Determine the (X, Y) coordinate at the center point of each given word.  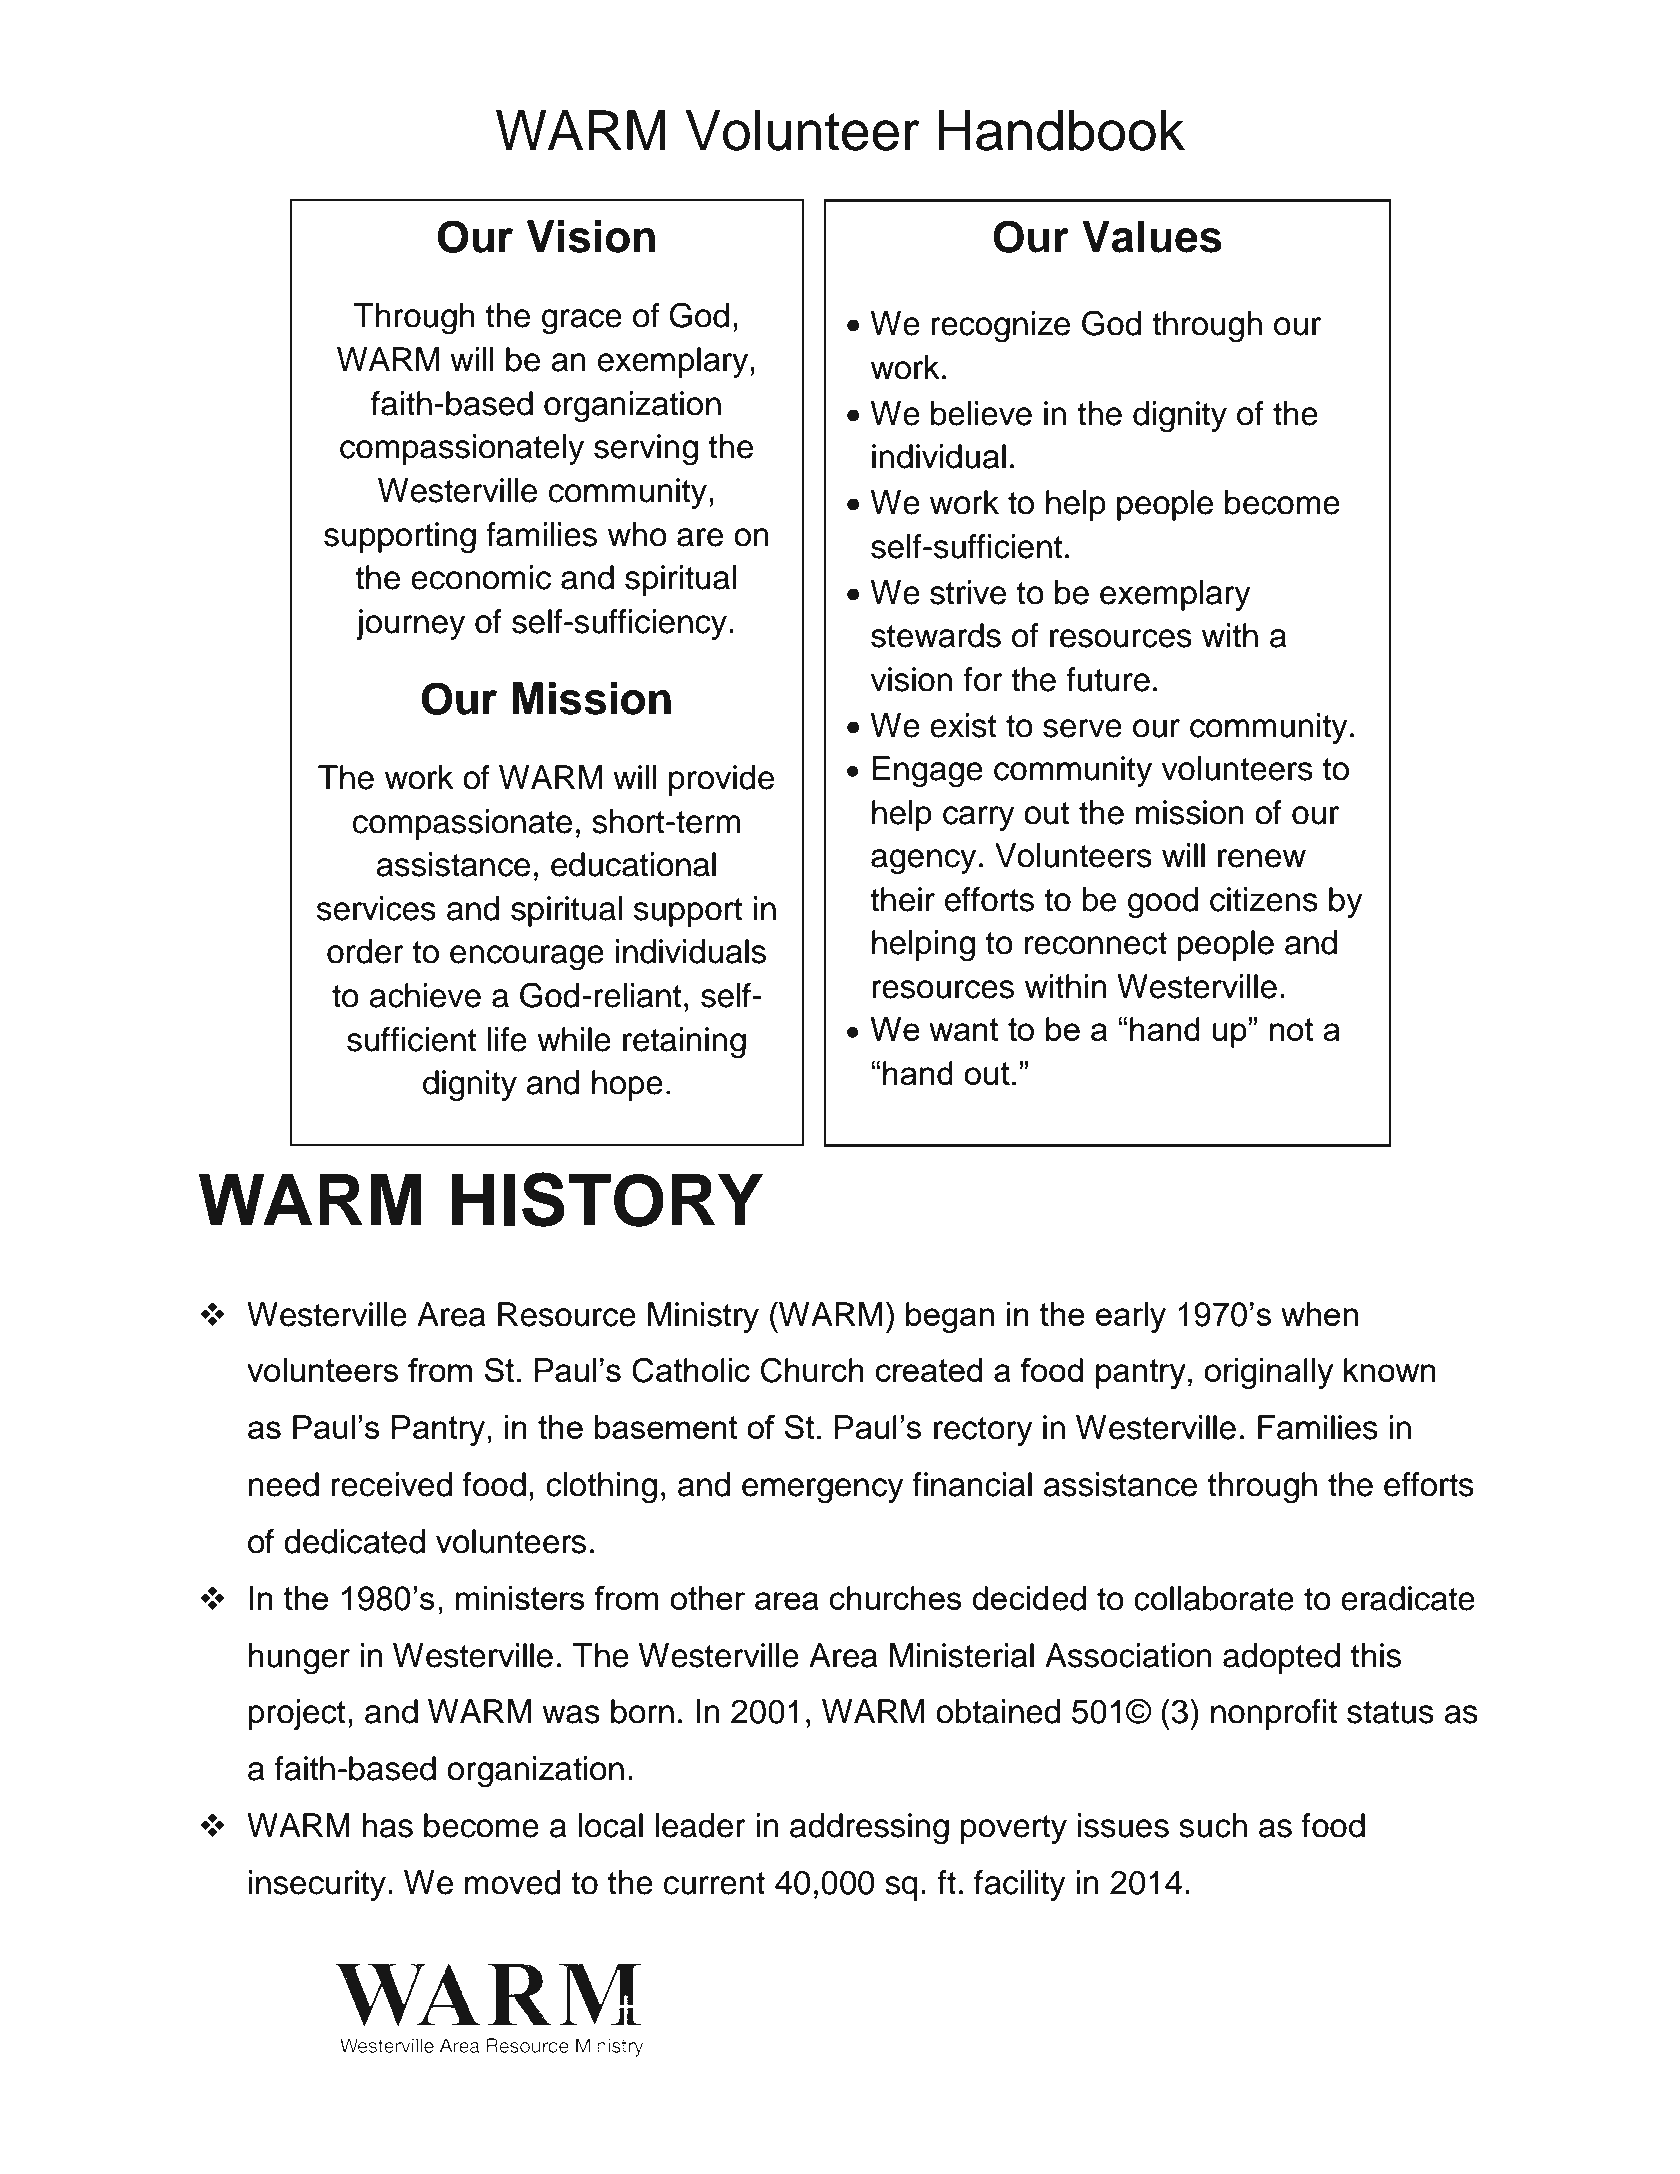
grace (582, 322)
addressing (869, 1829)
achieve (425, 995)
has (387, 1825)
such (1213, 1825)
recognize (1000, 327)
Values (1152, 236)
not (1292, 1029)
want (964, 1029)
